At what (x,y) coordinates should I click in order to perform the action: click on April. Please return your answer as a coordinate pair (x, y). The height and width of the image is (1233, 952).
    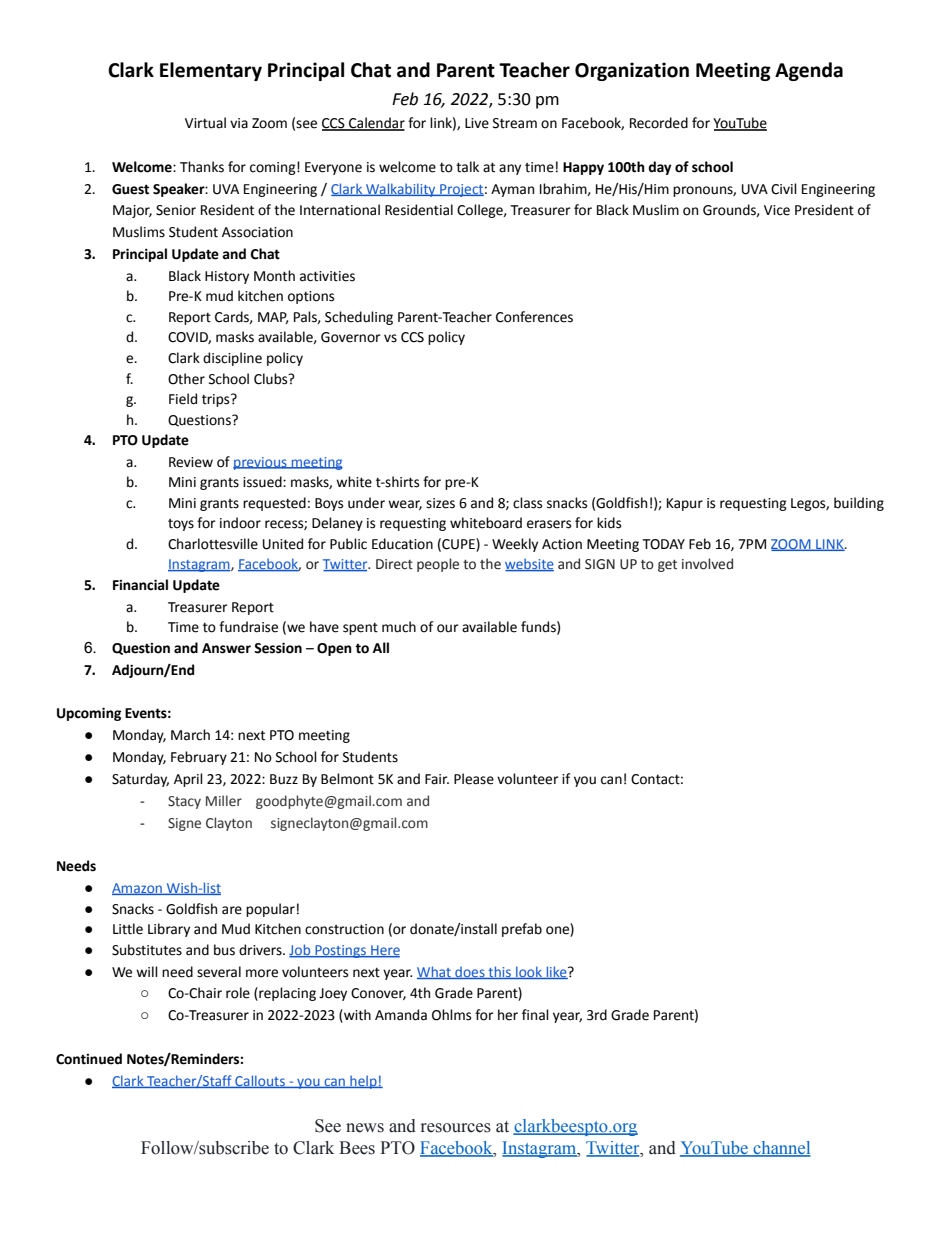
    Looking at the image, I should click on (188, 780).
